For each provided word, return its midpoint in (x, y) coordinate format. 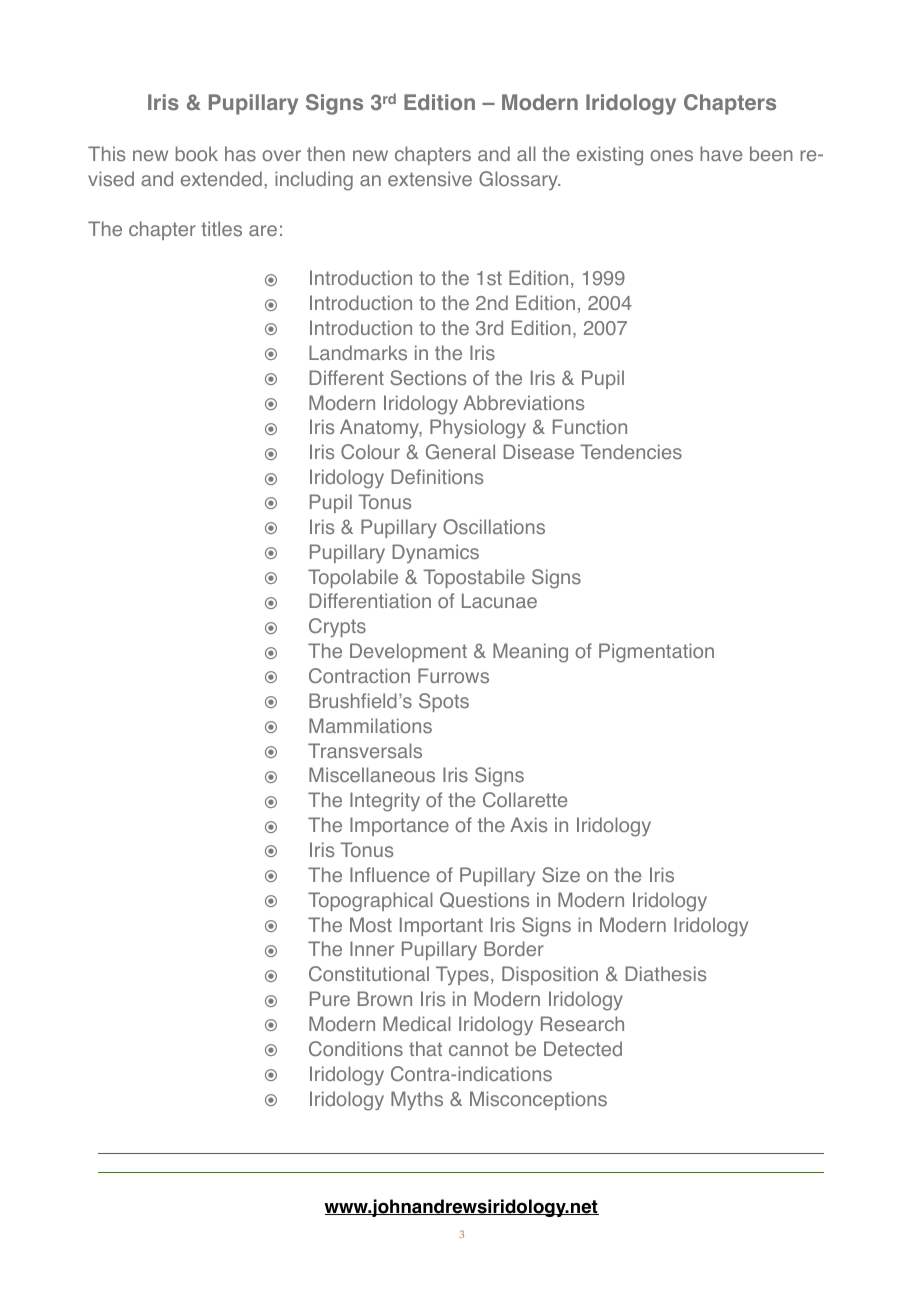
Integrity (385, 802)
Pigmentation (656, 653)
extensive (430, 179)
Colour (370, 451)
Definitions (437, 477)
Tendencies (631, 452)
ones (671, 156)
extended (221, 178)
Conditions (356, 1049)
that (425, 1048)
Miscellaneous (372, 775)
